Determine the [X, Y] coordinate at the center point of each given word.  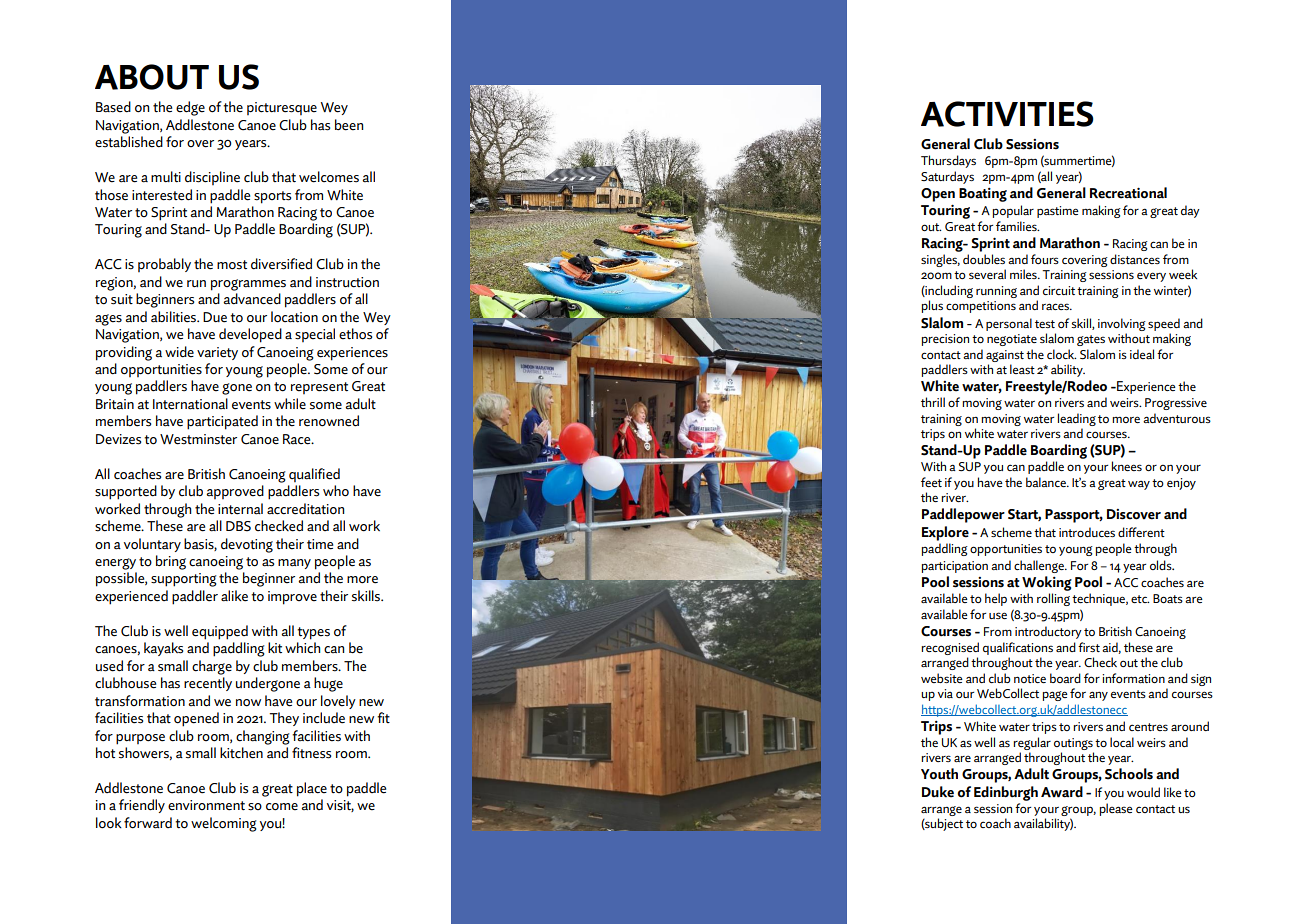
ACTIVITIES [1007, 114]
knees [1127, 466]
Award [1062, 792]
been [349, 125]
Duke [938, 792]
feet [931, 482]
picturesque [282, 108]
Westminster [198, 439]
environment [206, 805]
